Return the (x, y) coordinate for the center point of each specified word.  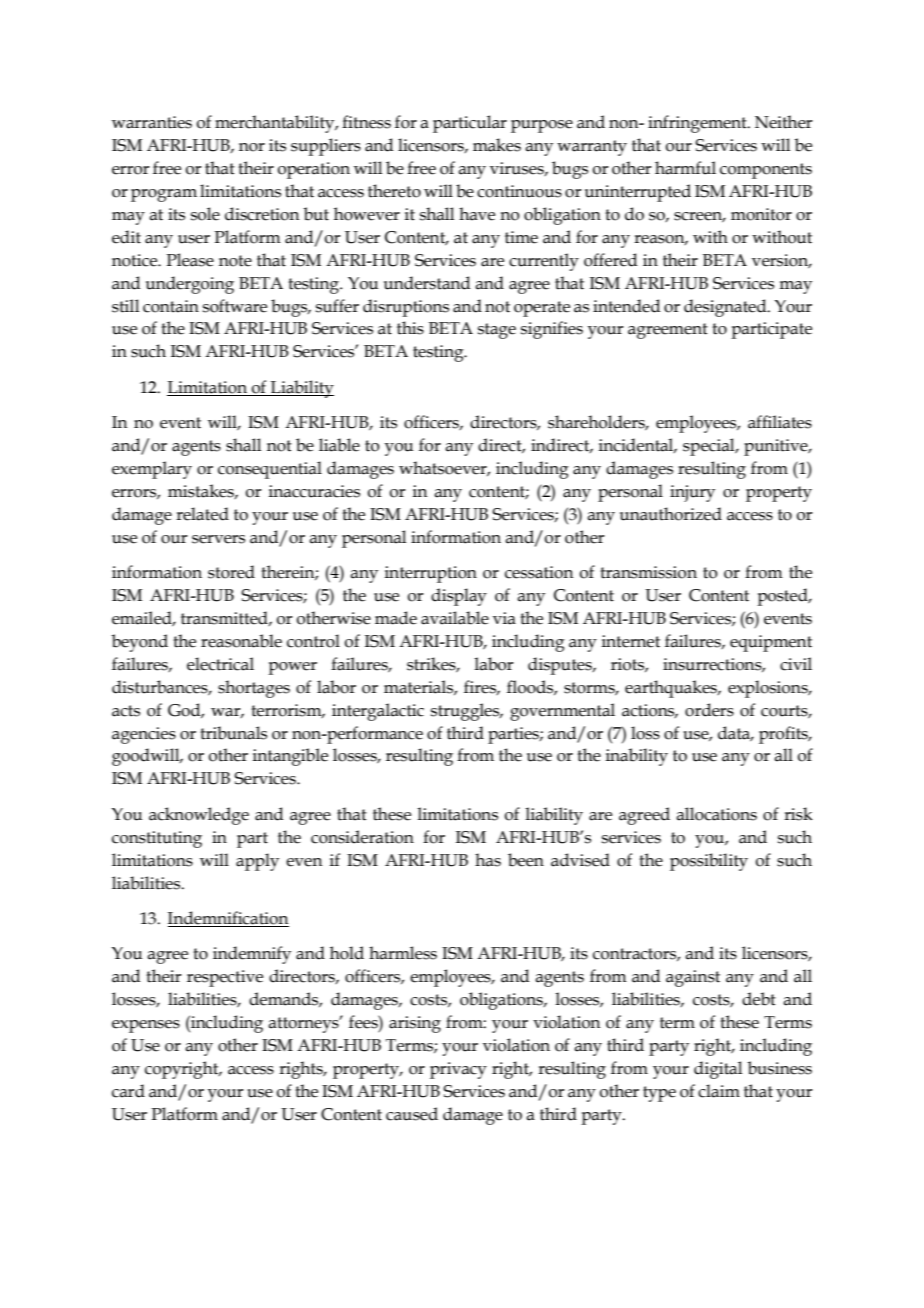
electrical (220, 664)
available (455, 618)
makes (497, 145)
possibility (709, 862)
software (235, 306)
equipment (771, 643)
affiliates (780, 422)
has (488, 860)
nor (252, 147)
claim (719, 1091)
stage (497, 331)
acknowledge (199, 816)
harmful (685, 168)
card (128, 1091)
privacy (458, 1070)
